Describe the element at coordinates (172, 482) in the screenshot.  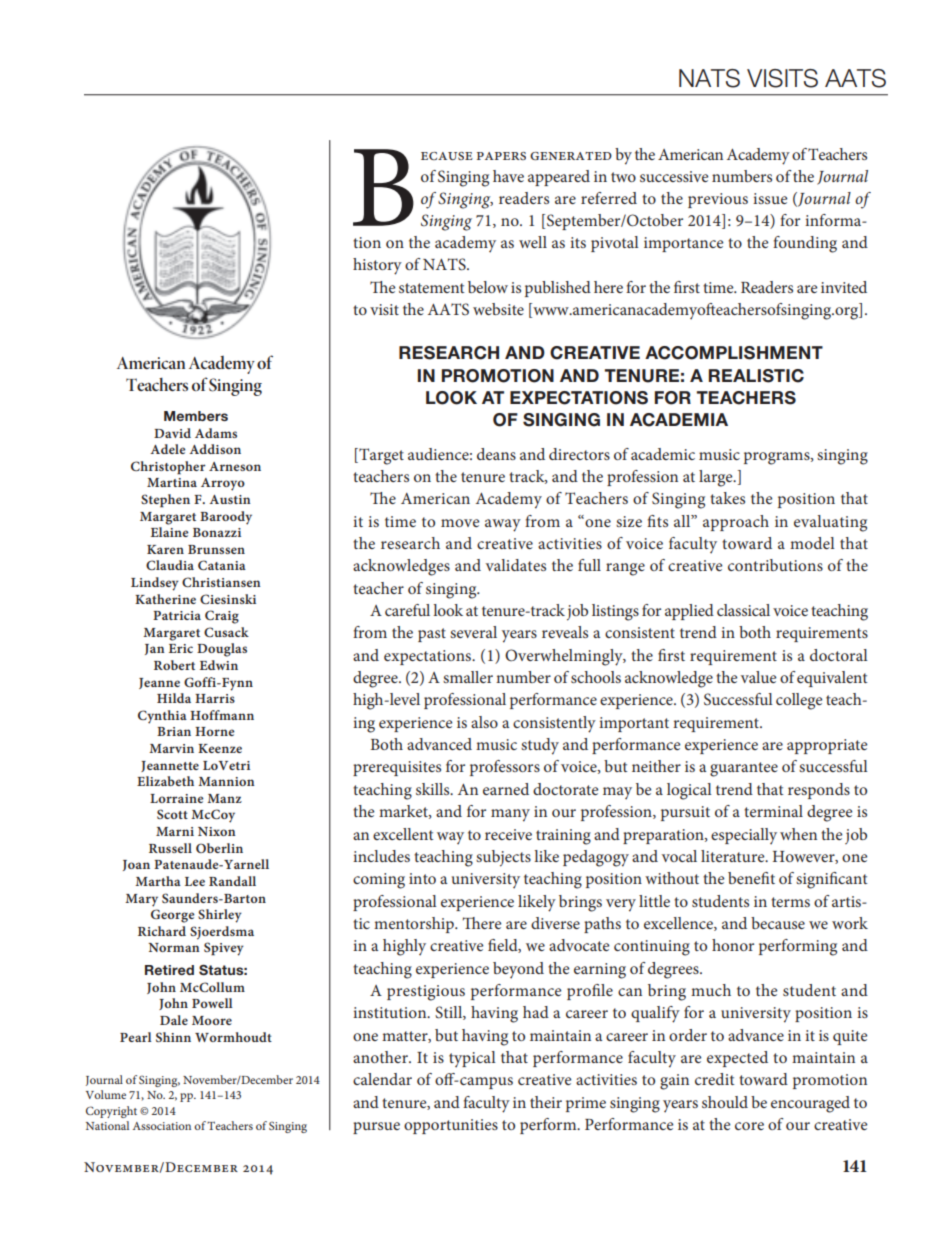
I see `Martina` at that location.
